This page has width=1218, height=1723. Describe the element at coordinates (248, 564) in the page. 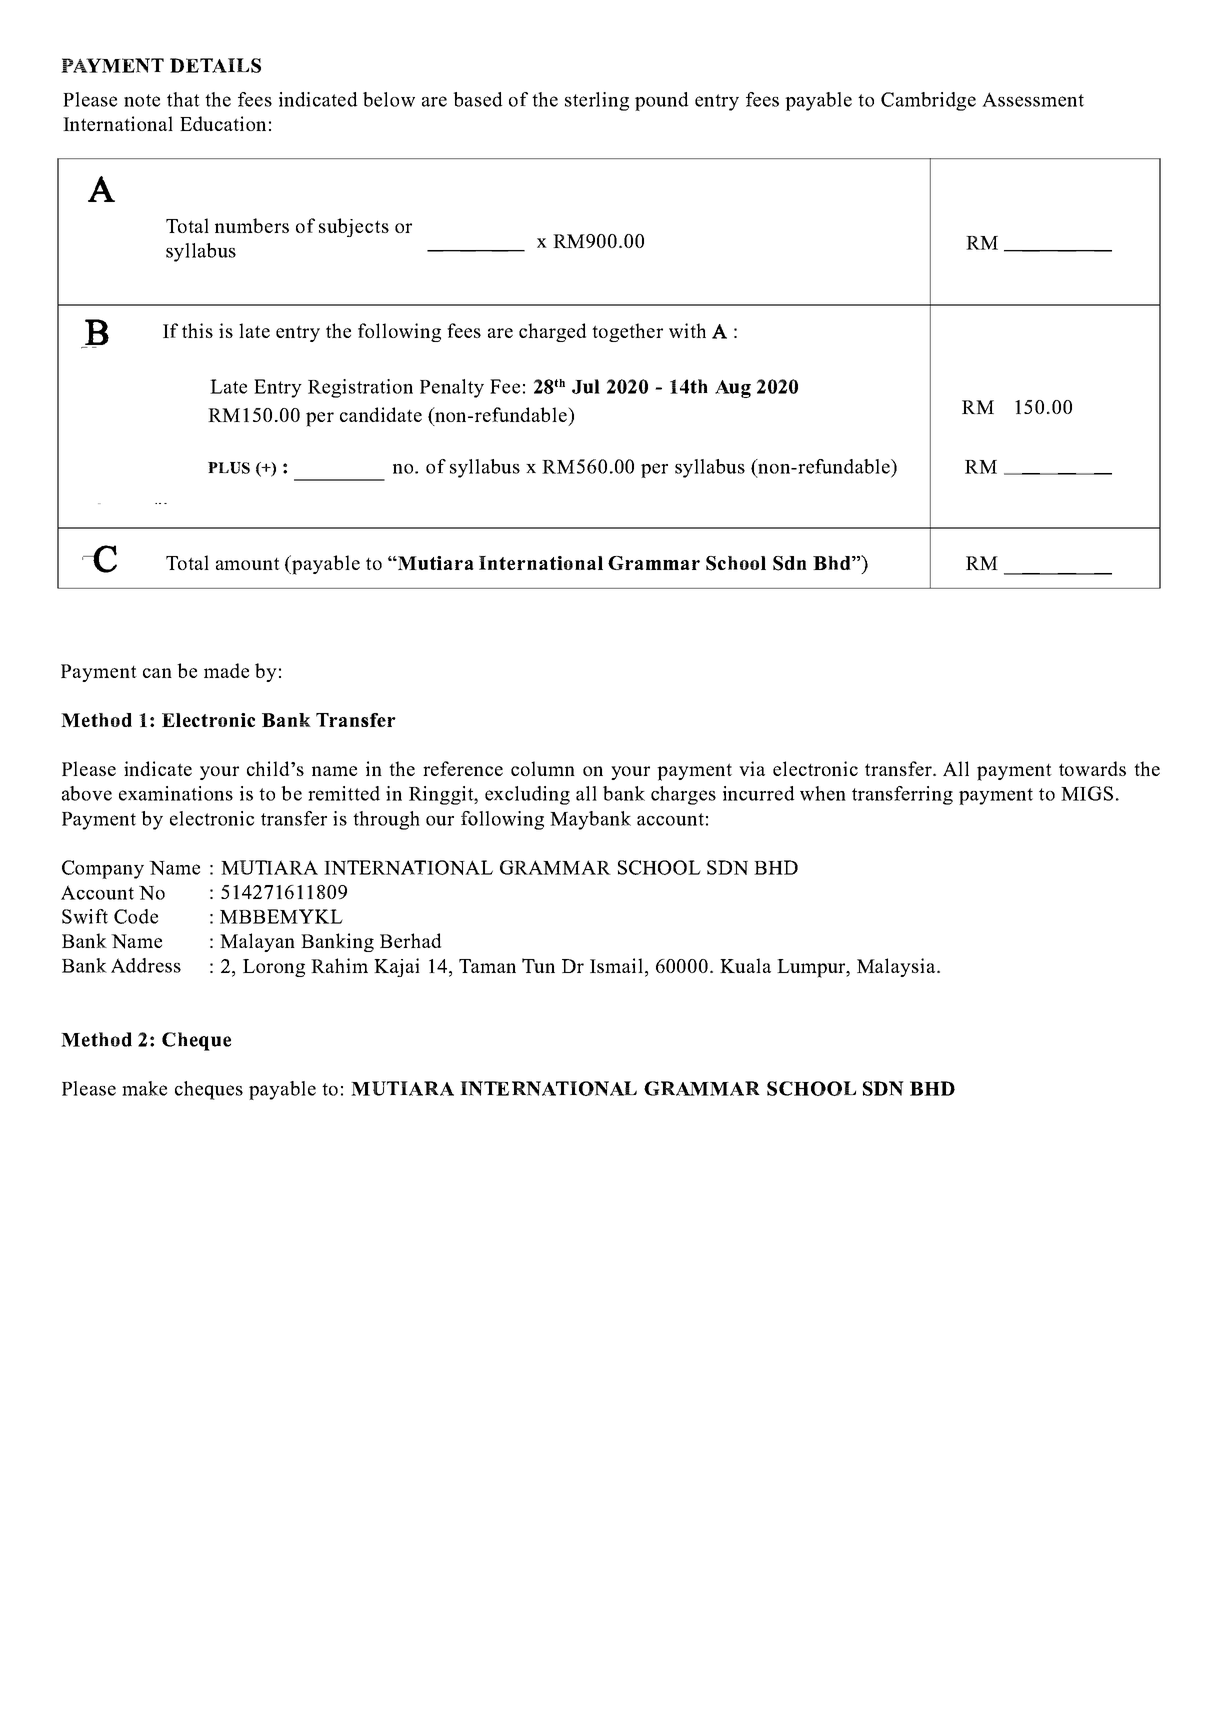

I see `amount` at that location.
